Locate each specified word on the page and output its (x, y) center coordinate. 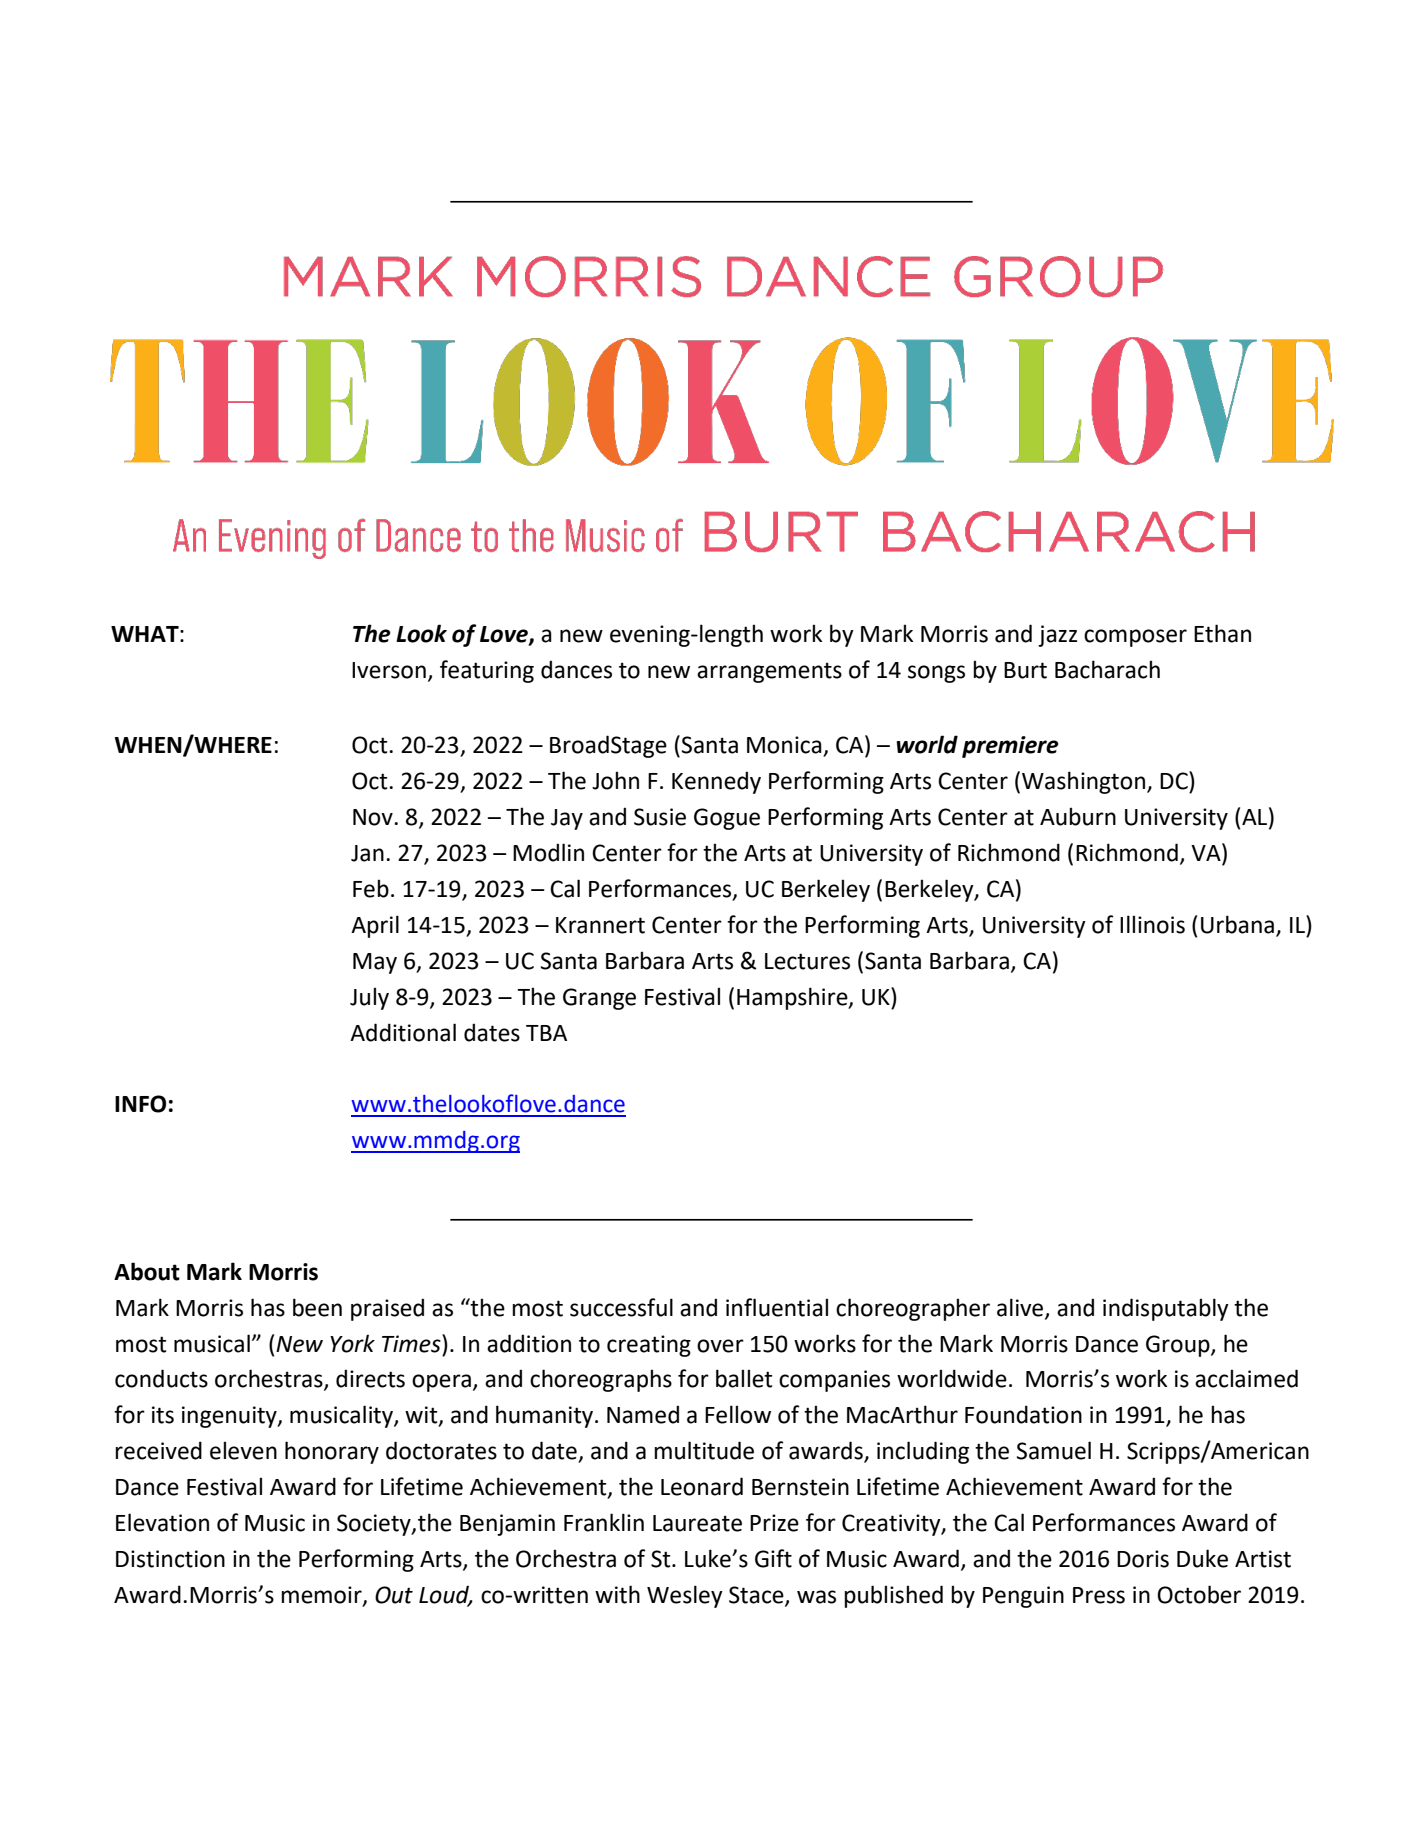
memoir (322, 1595)
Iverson (389, 670)
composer (1135, 638)
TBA (546, 1033)
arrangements (769, 672)
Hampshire (793, 998)
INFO (140, 1104)
